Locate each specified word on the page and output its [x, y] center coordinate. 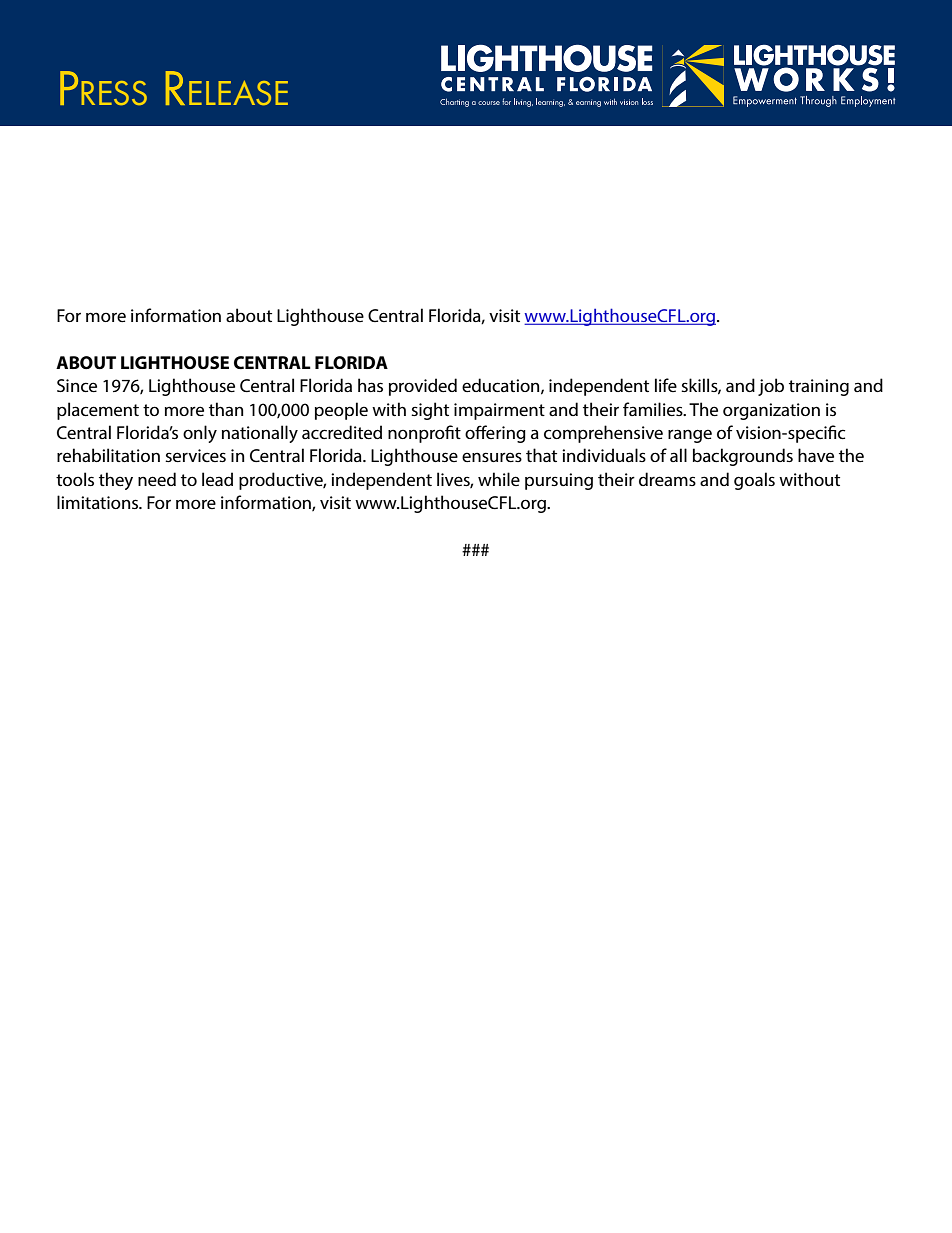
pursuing [559, 481]
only [200, 434]
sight [430, 411]
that [541, 455]
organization [771, 411]
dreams [667, 479]
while [499, 479]
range [690, 436]
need [157, 479]
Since [77, 385]
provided [423, 387]
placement [98, 411]
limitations [99, 502]
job [771, 387]
